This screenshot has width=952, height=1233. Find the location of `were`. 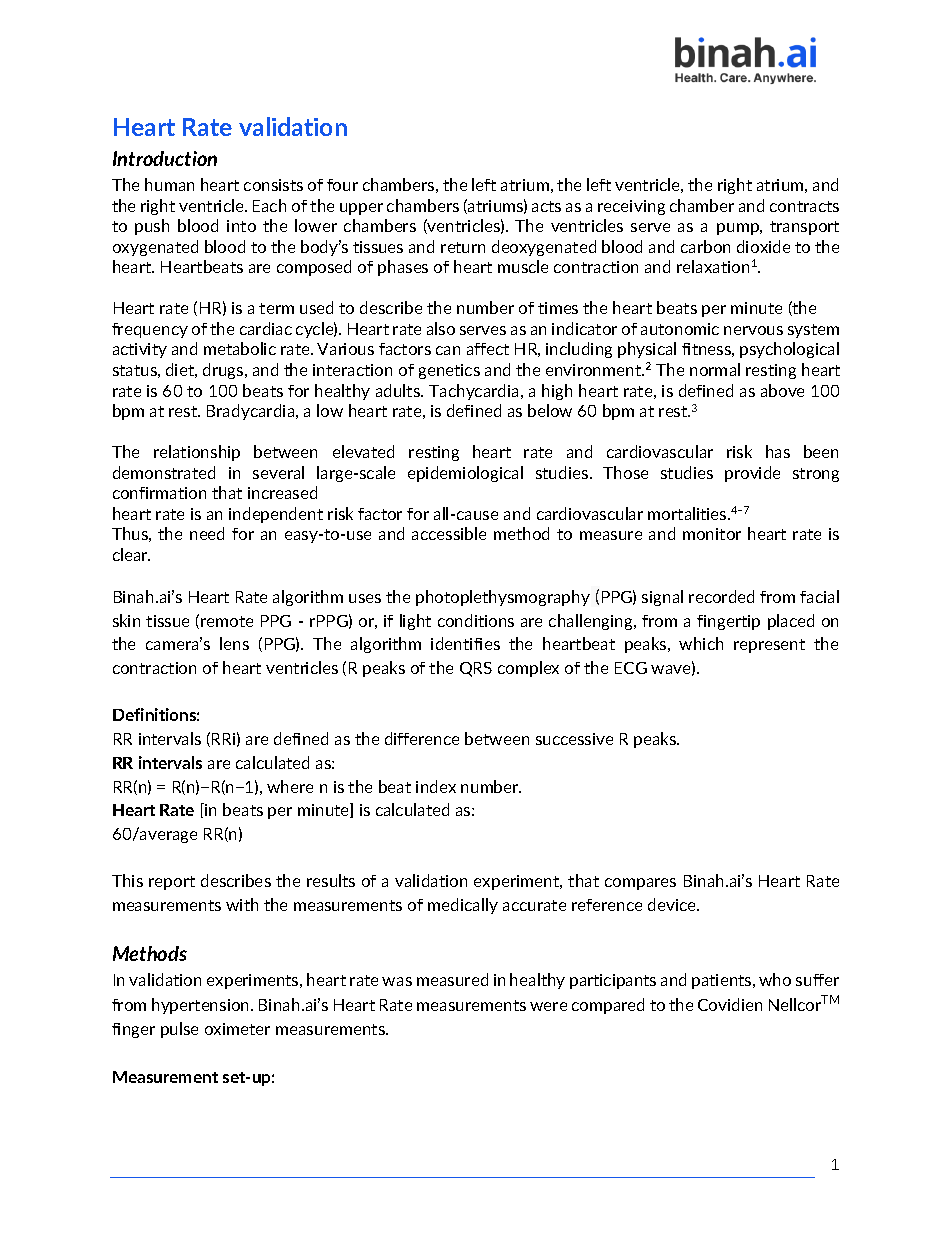

were is located at coordinates (548, 1006).
